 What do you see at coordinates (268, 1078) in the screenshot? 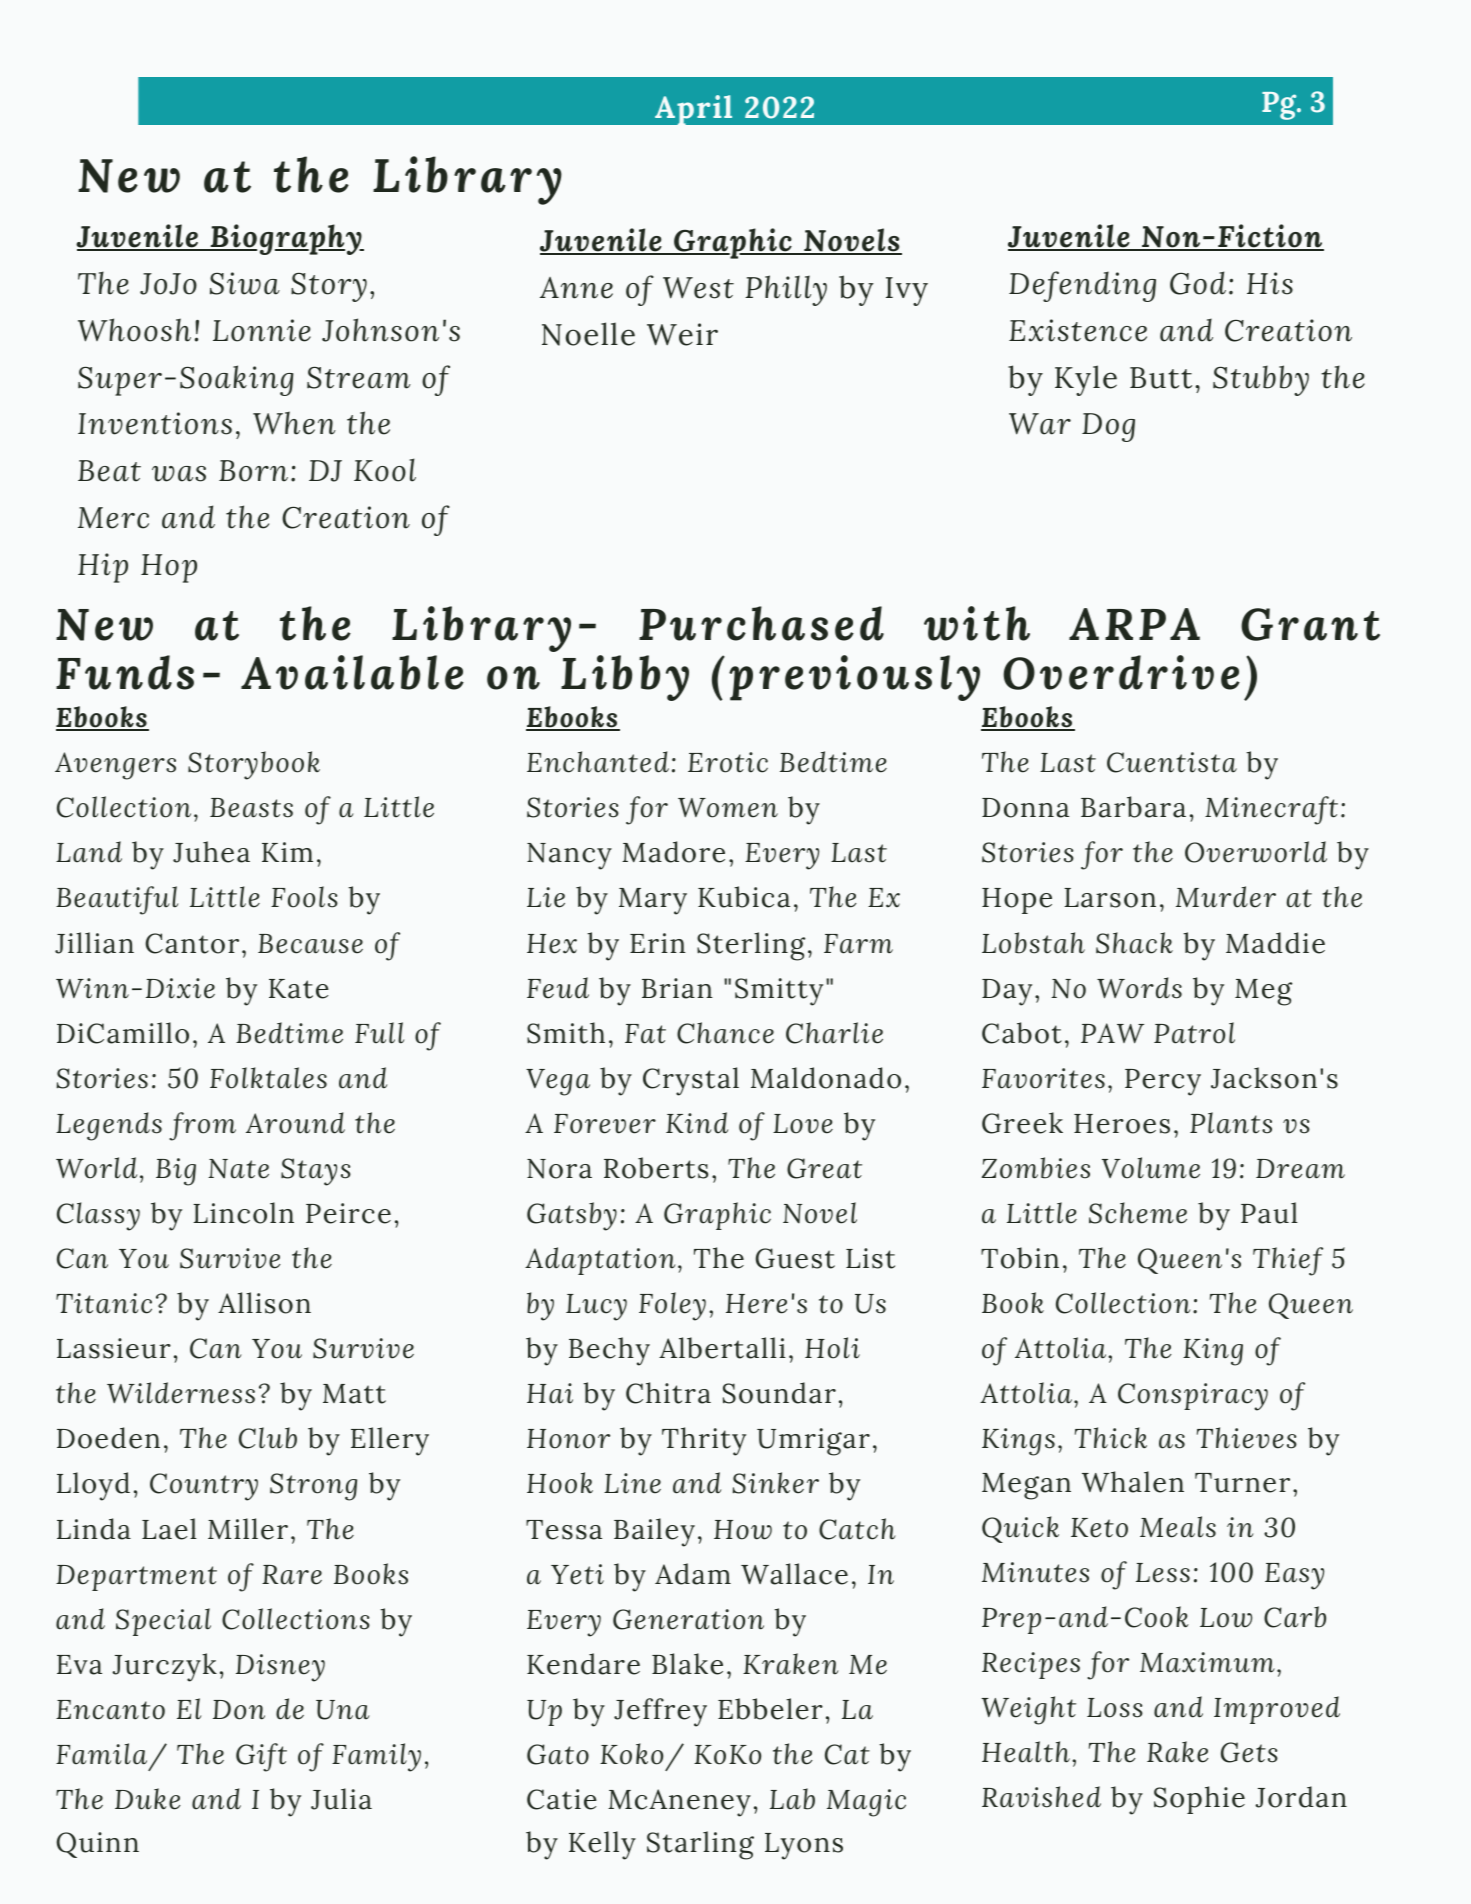
I see `Folktales` at bounding box center [268, 1078].
